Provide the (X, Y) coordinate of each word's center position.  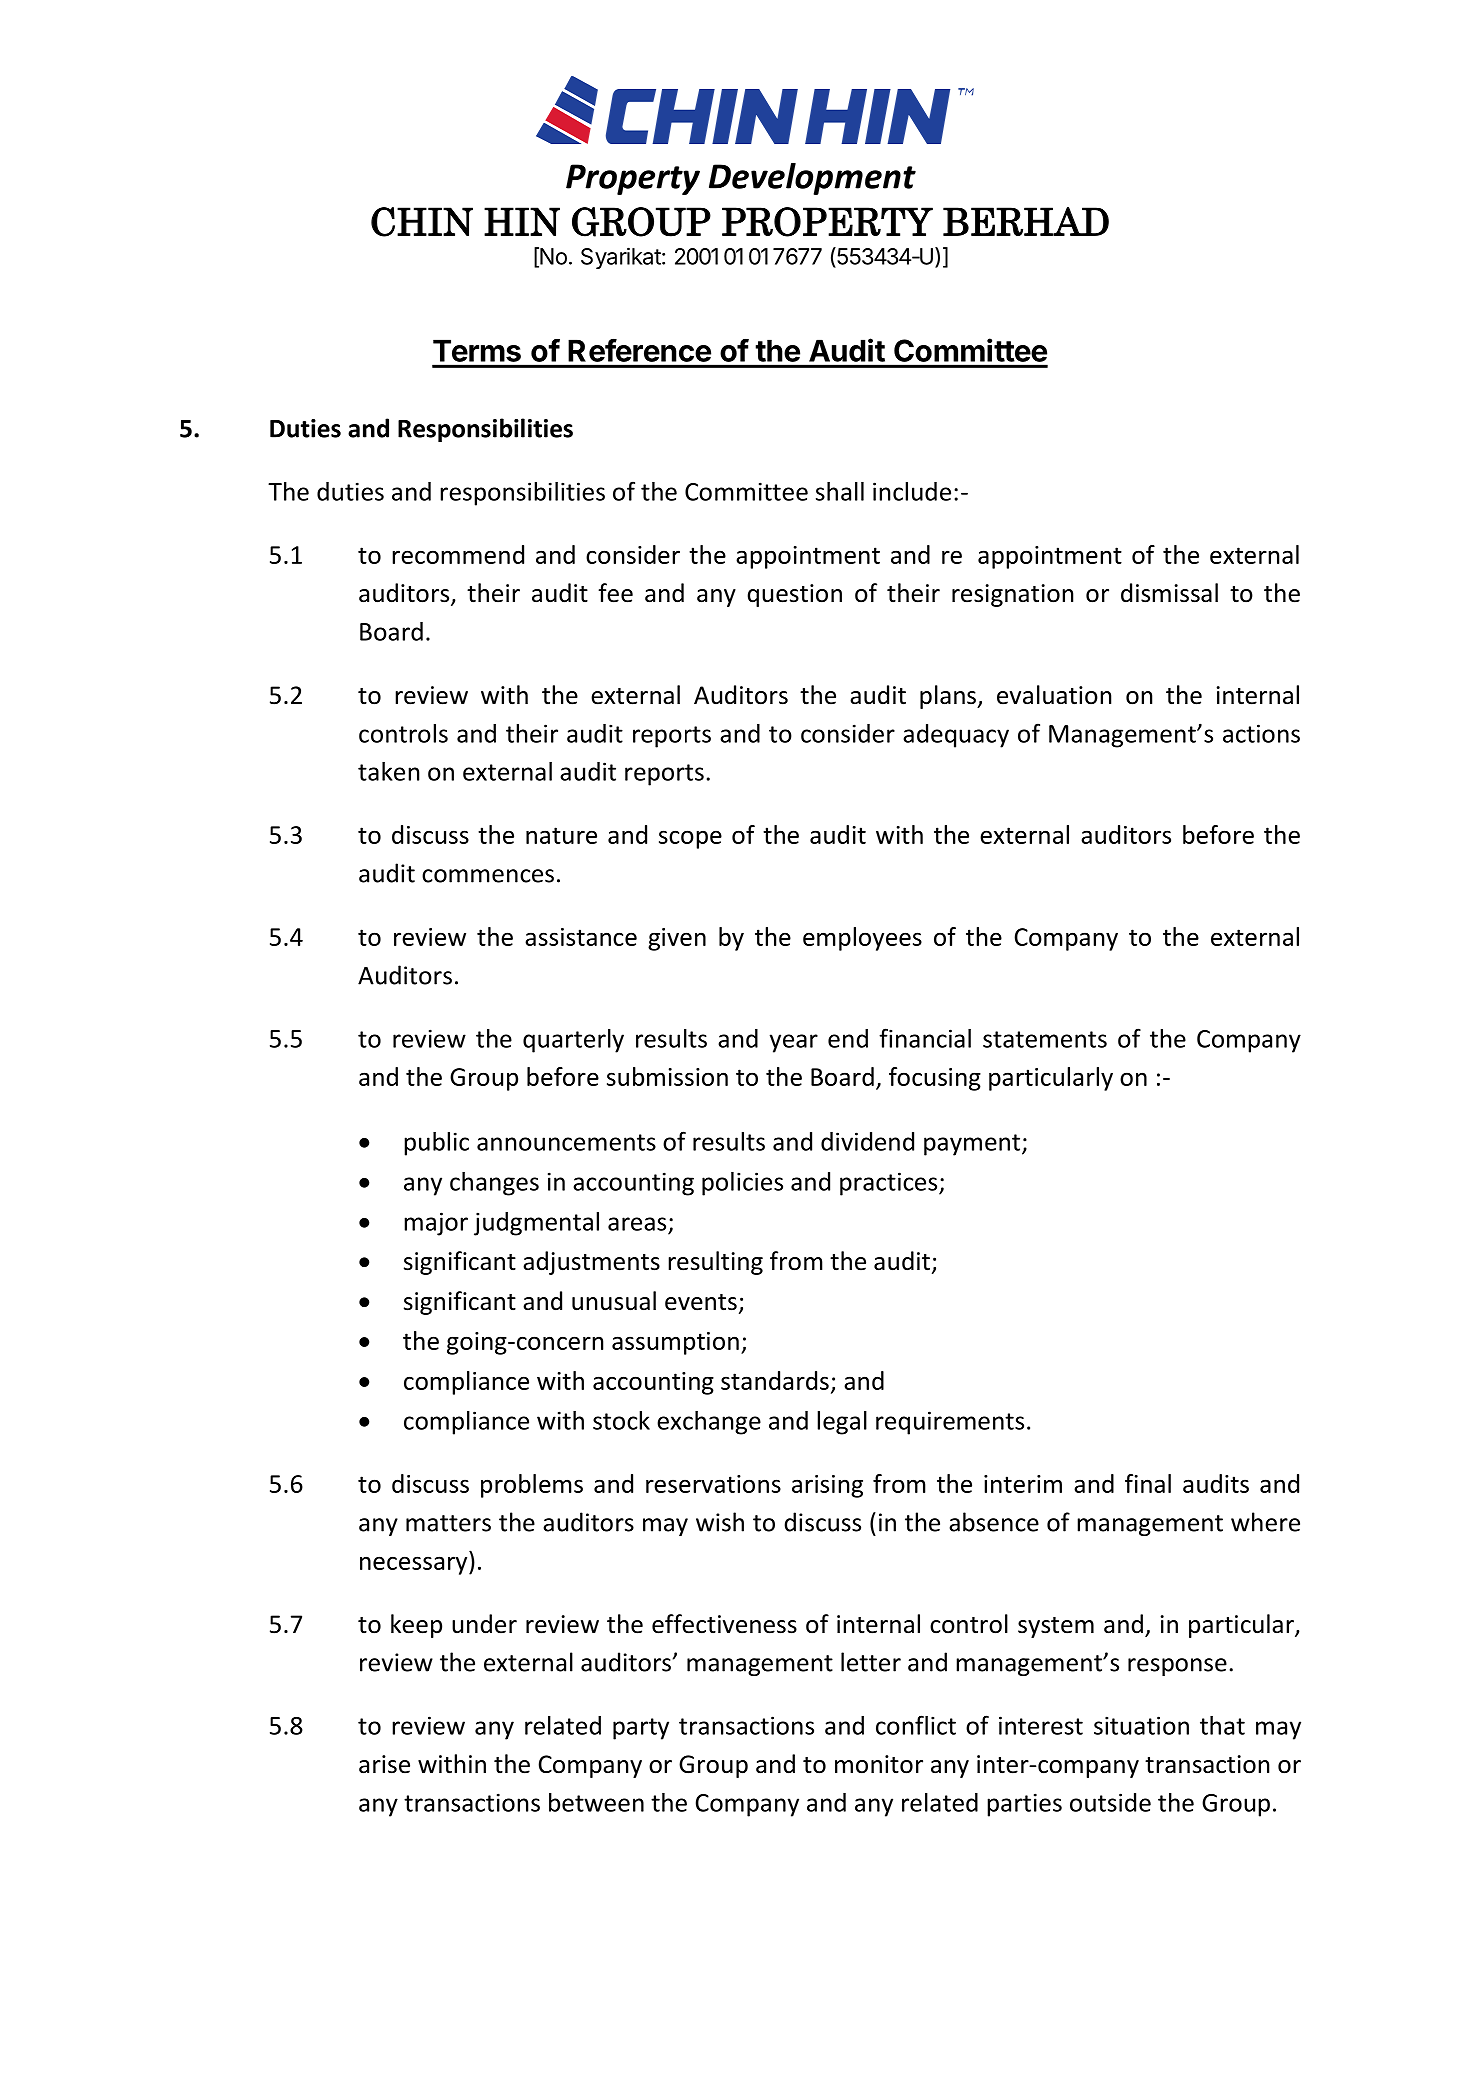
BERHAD (1026, 221)
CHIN (422, 222)
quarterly (573, 1041)
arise (384, 1764)
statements (1045, 1039)
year (794, 1043)
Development (812, 179)
